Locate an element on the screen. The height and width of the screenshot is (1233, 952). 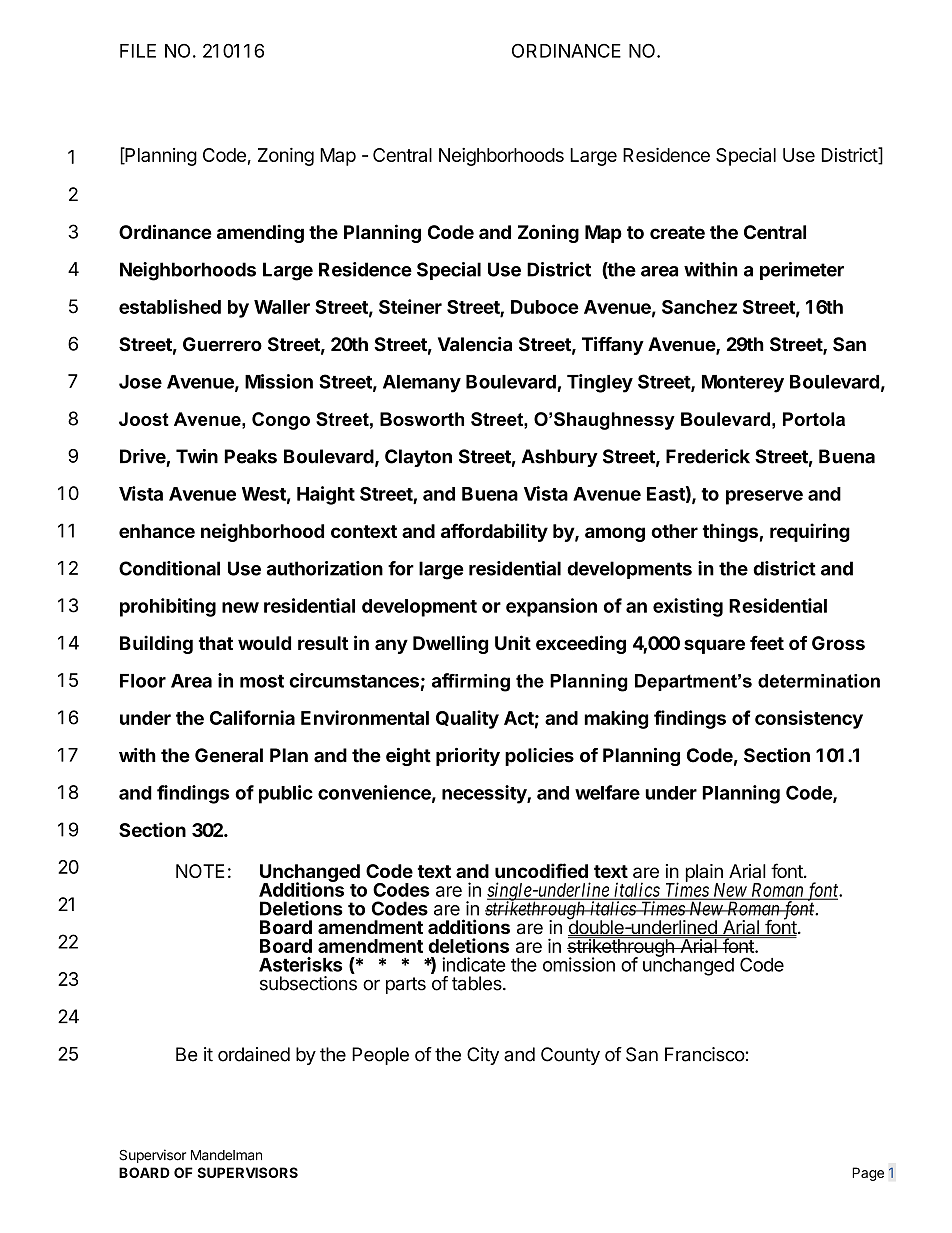
indicate is located at coordinates (474, 964).
